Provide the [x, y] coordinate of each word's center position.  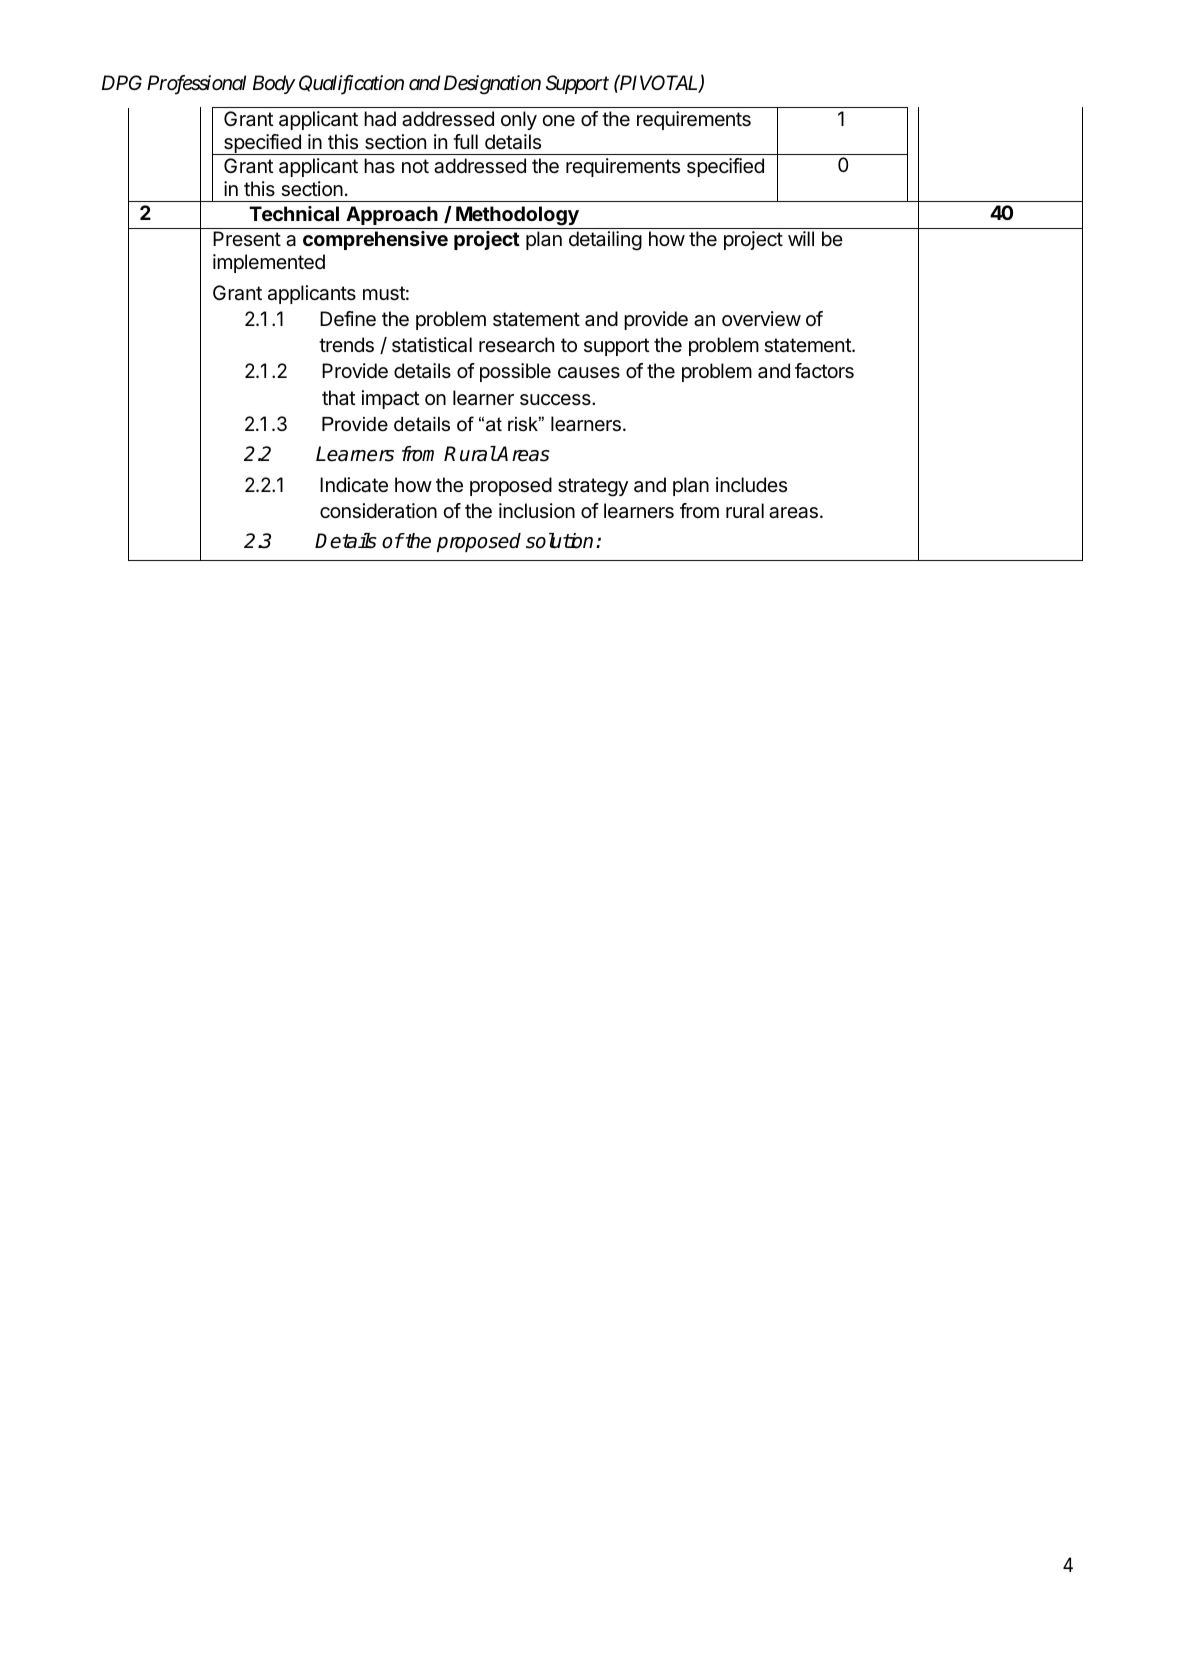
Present [247, 239]
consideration [378, 511]
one [558, 120]
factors [824, 371]
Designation [492, 85]
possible [515, 372]
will [801, 238]
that [339, 397]
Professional [196, 85]
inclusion [537, 510]
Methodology [517, 216]
